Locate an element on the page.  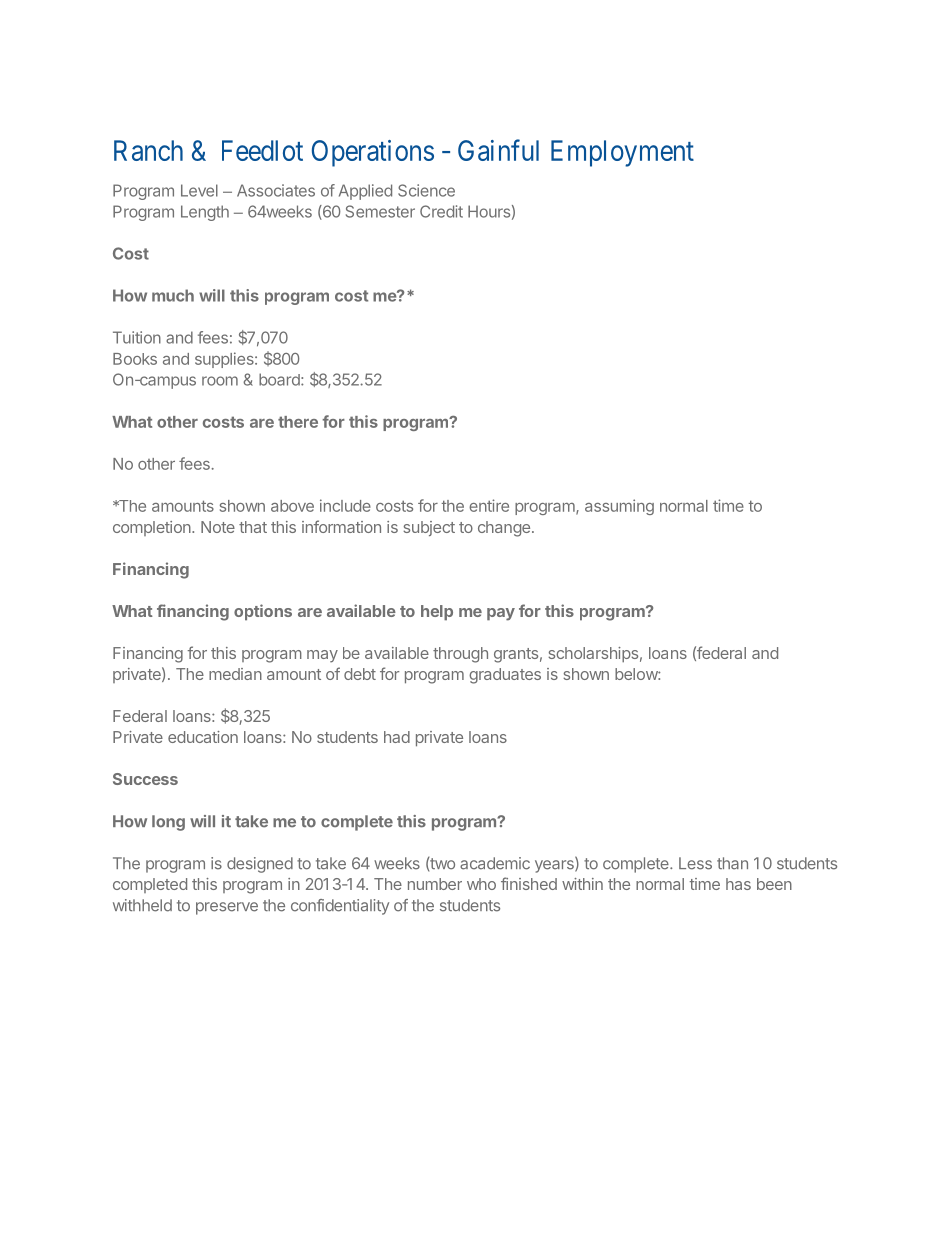
Science is located at coordinates (426, 190).
